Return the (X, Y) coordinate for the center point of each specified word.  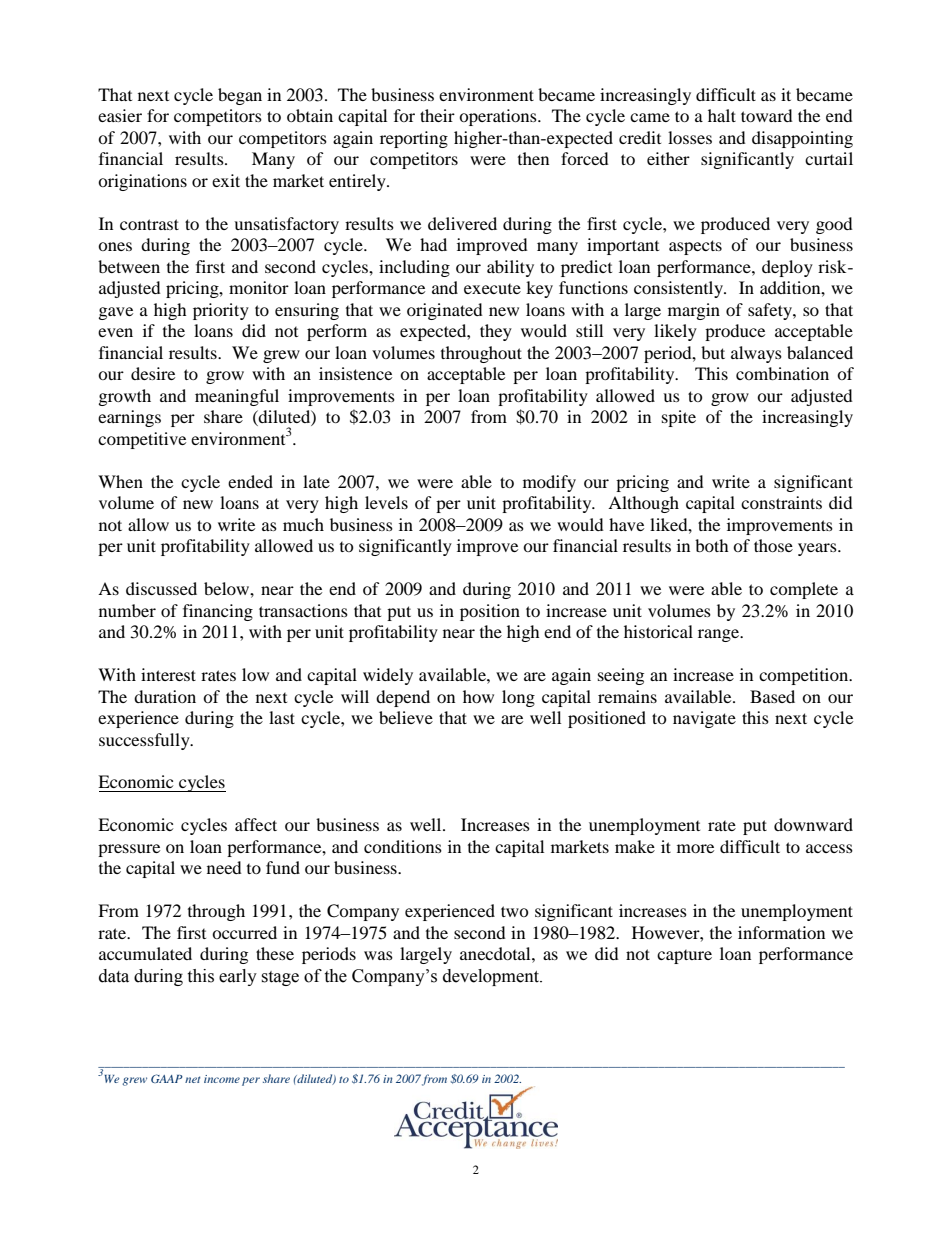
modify (549, 483)
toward (767, 115)
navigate (704, 719)
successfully (145, 741)
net (192, 1079)
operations (499, 117)
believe (406, 717)
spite (679, 418)
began (240, 96)
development (492, 977)
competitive (142, 440)
